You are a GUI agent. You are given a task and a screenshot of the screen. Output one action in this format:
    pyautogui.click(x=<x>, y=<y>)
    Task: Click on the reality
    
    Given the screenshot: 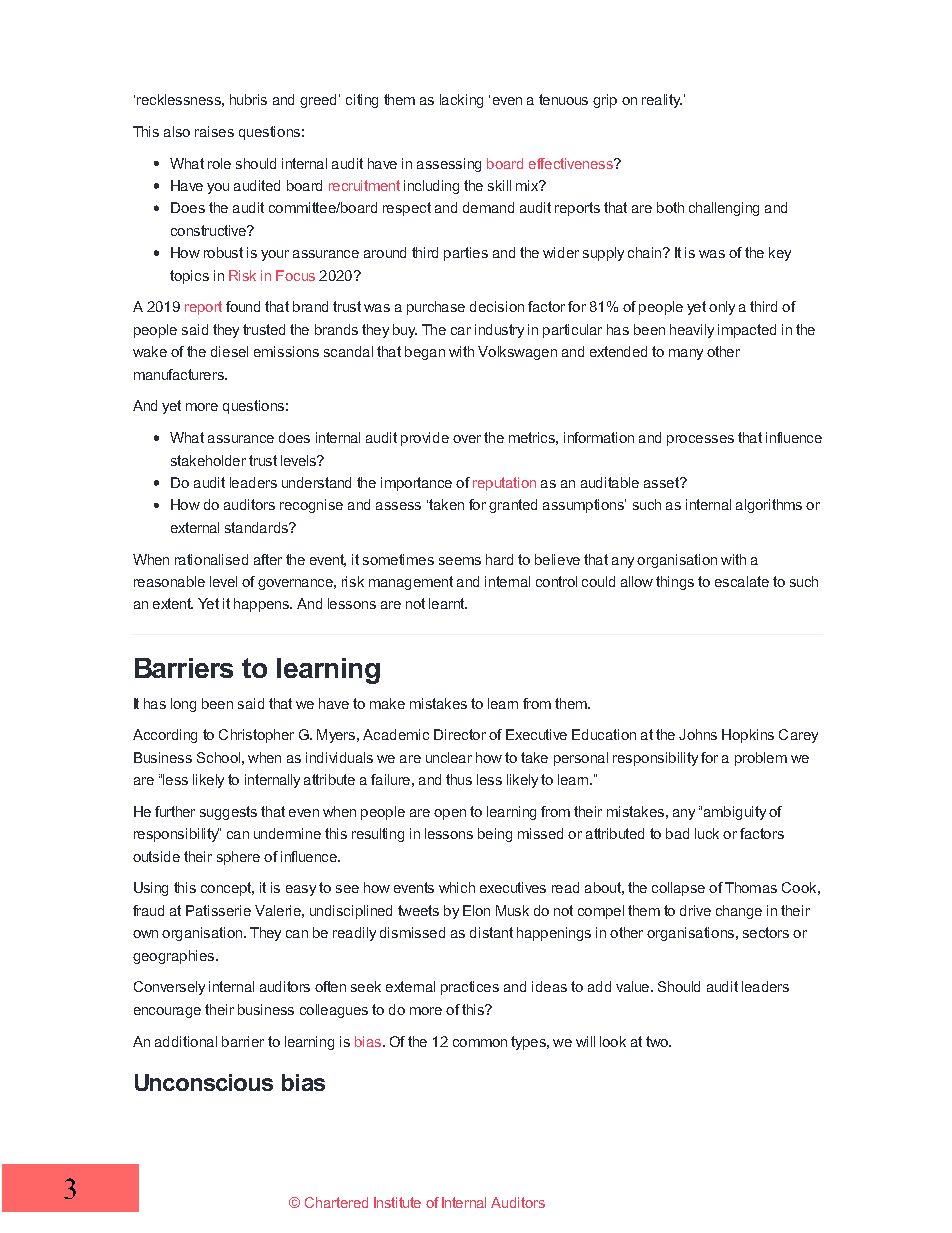 What is the action you would take?
    pyautogui.click(x=662, y=101)
